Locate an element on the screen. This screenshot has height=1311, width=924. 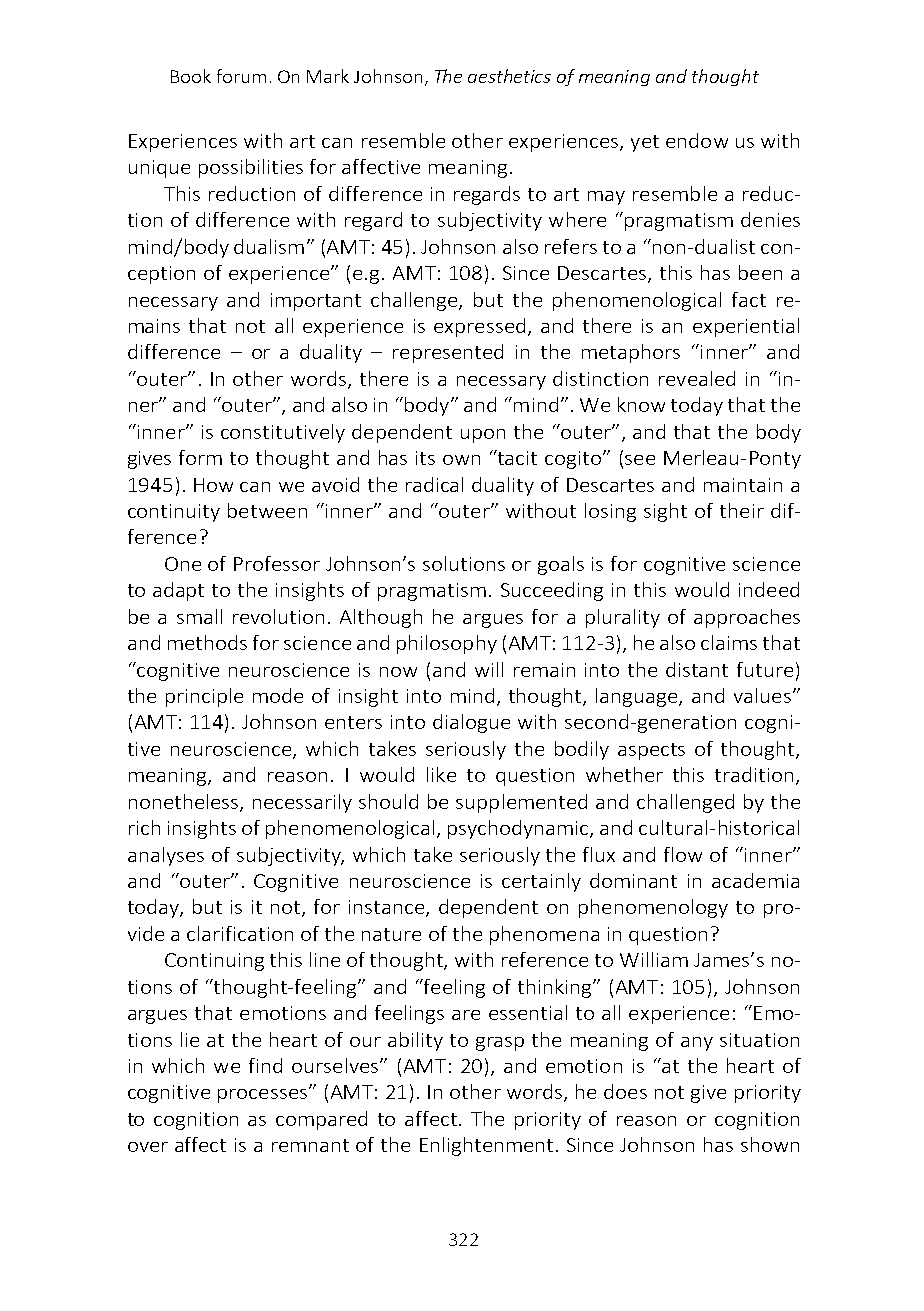
nonetheless is located at coordinates (185, 802).
